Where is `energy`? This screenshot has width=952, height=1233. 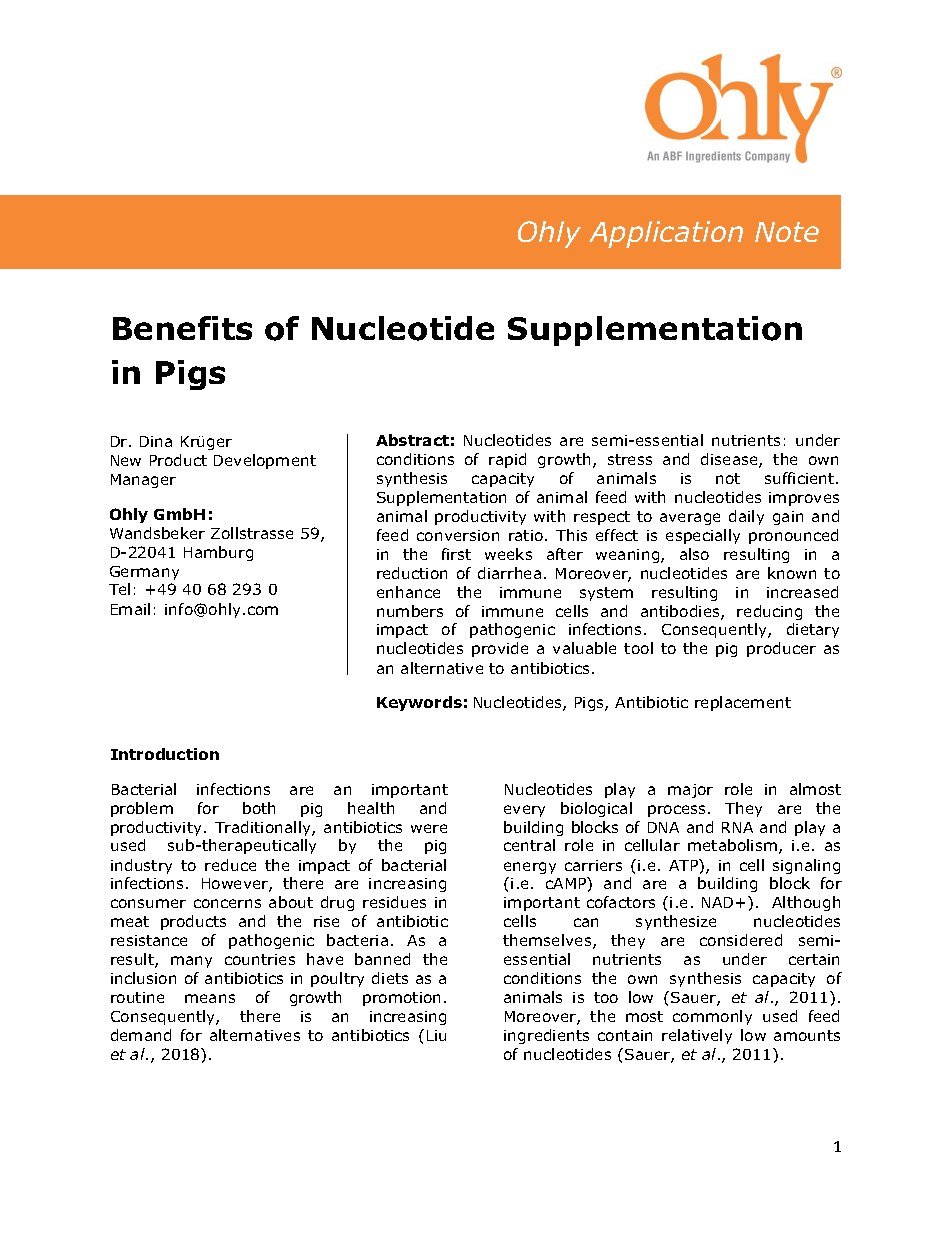 energy is located at coordinates (530, 868).
